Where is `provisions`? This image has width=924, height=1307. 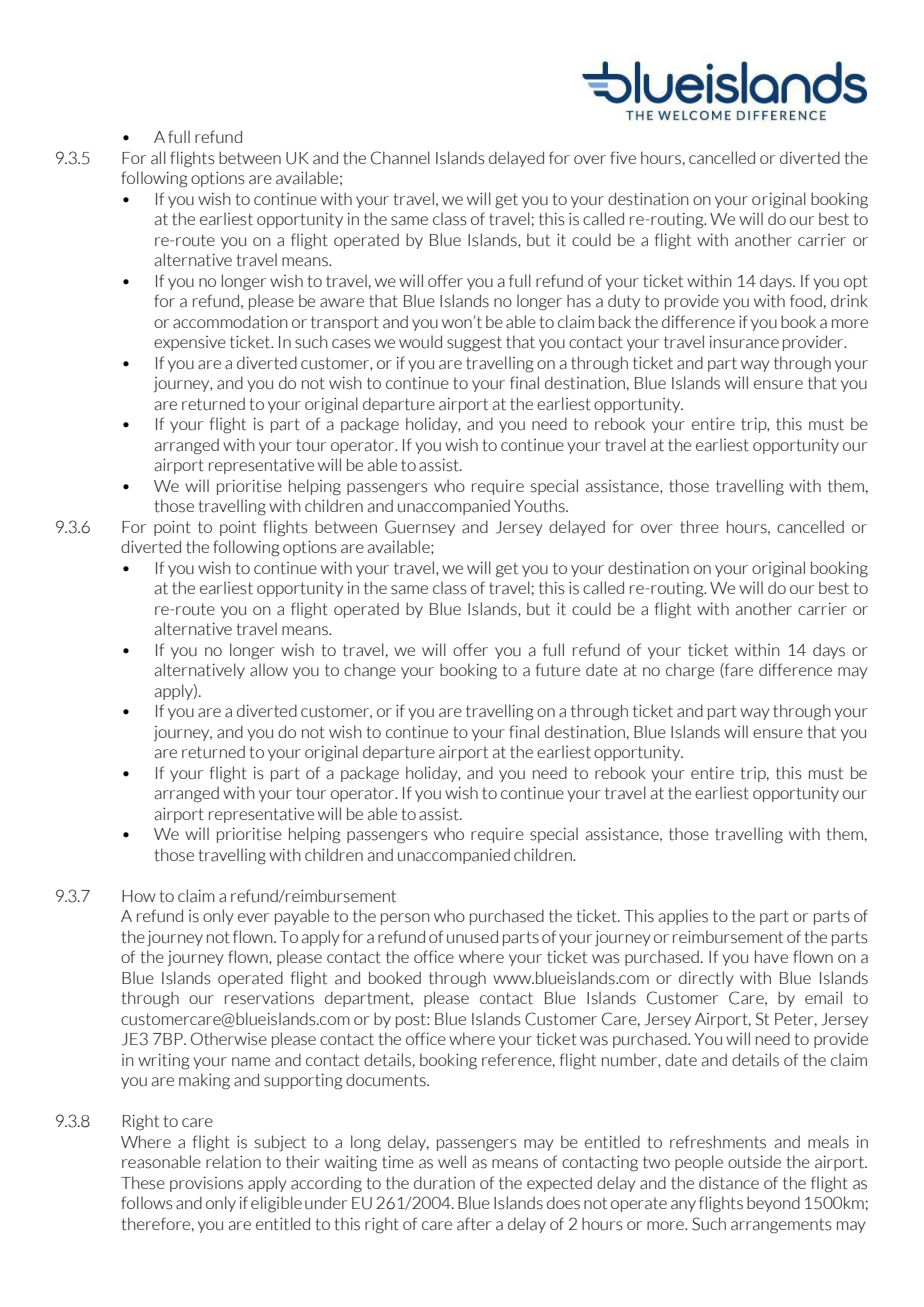 provisions is located at coordinates (206, 1184).
